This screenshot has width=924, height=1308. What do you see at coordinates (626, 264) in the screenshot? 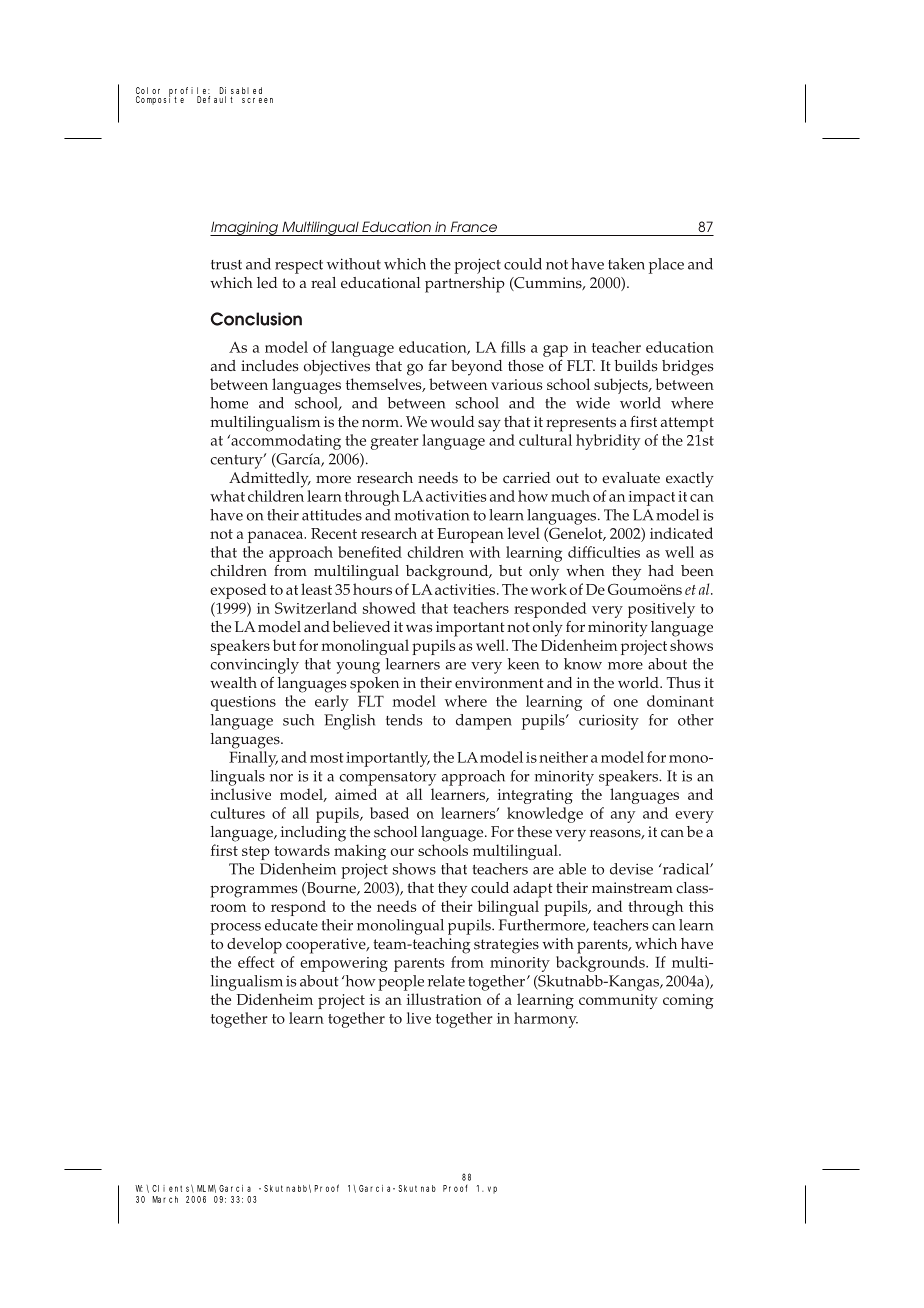
I see `taken` at bounding box center [626, 264].
